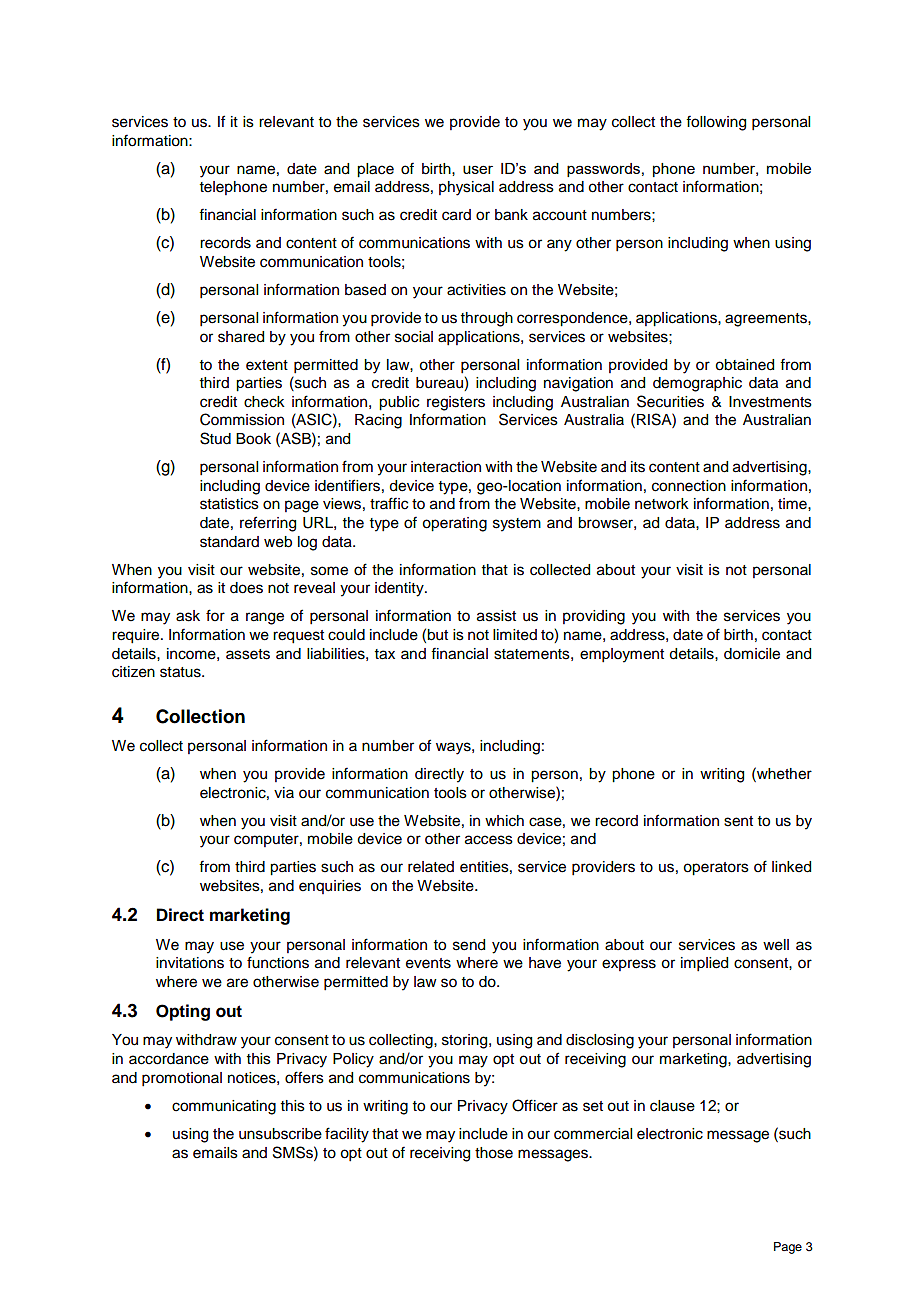 This document has width=924, height=1308. I want to click on Commission, so click(242, 419).
